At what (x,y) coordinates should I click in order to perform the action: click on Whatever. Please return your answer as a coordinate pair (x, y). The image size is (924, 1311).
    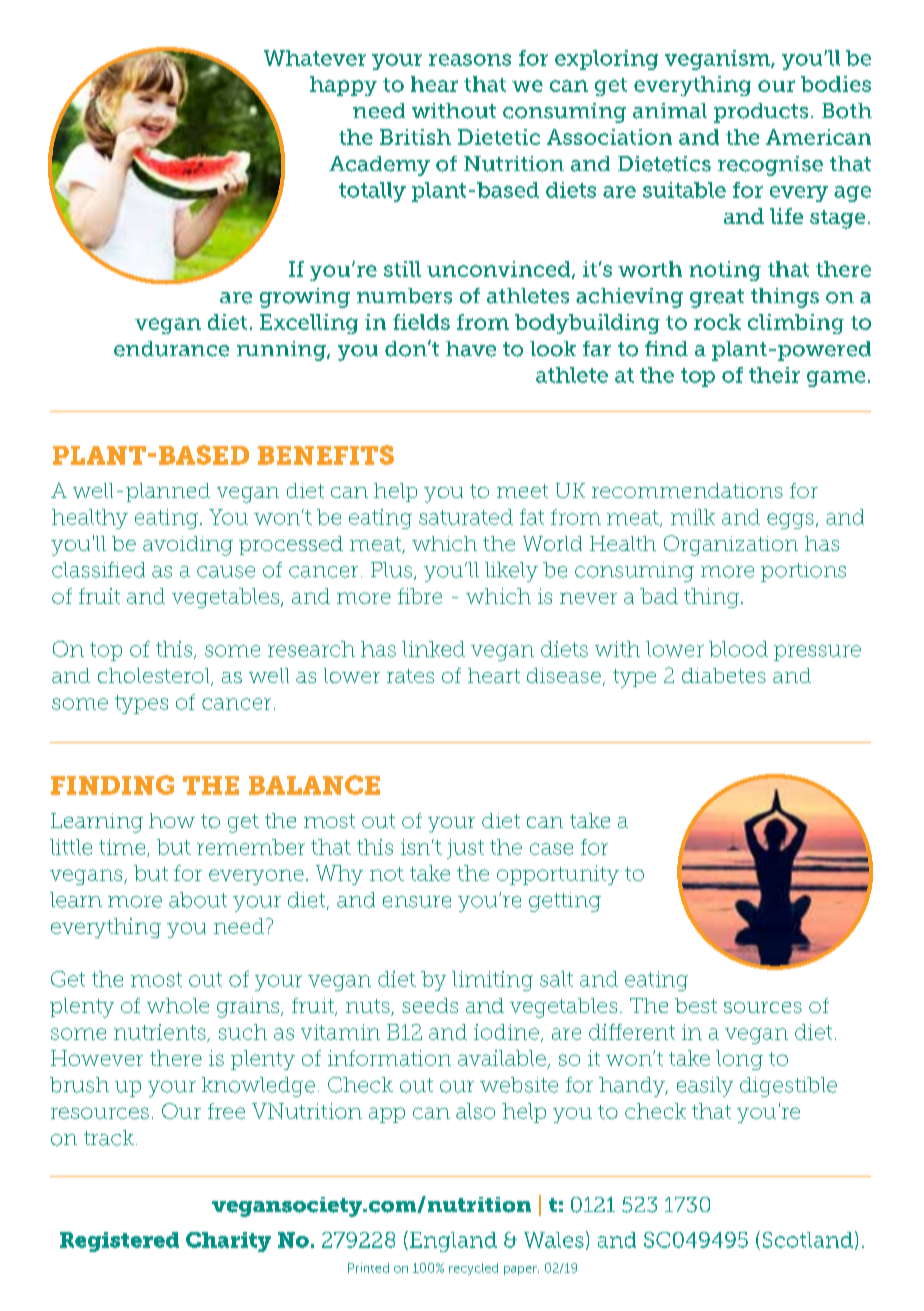
    Looking at the image, I should click on (315, 58).
